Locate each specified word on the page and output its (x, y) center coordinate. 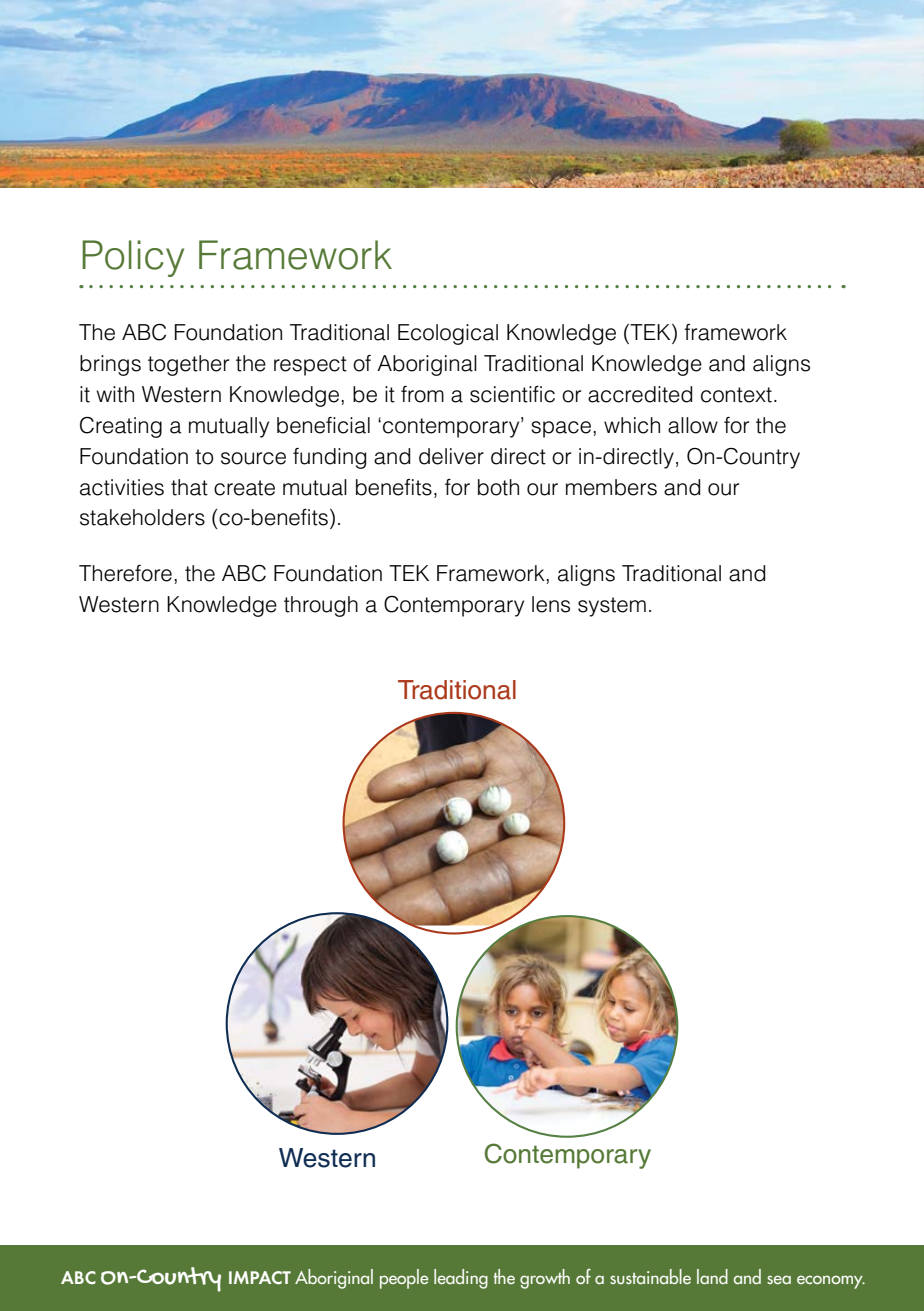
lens (551, 604)
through (321, 606)
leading (461, 1279)
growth (545, 1279)
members (611, 487)
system (612, 607)
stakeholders (142, 517)
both (498, 487)
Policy (133, 258)
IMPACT (260, 1277)
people (404, 1279)
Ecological (448, 334)
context (736, 395)
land (712, 1276)
